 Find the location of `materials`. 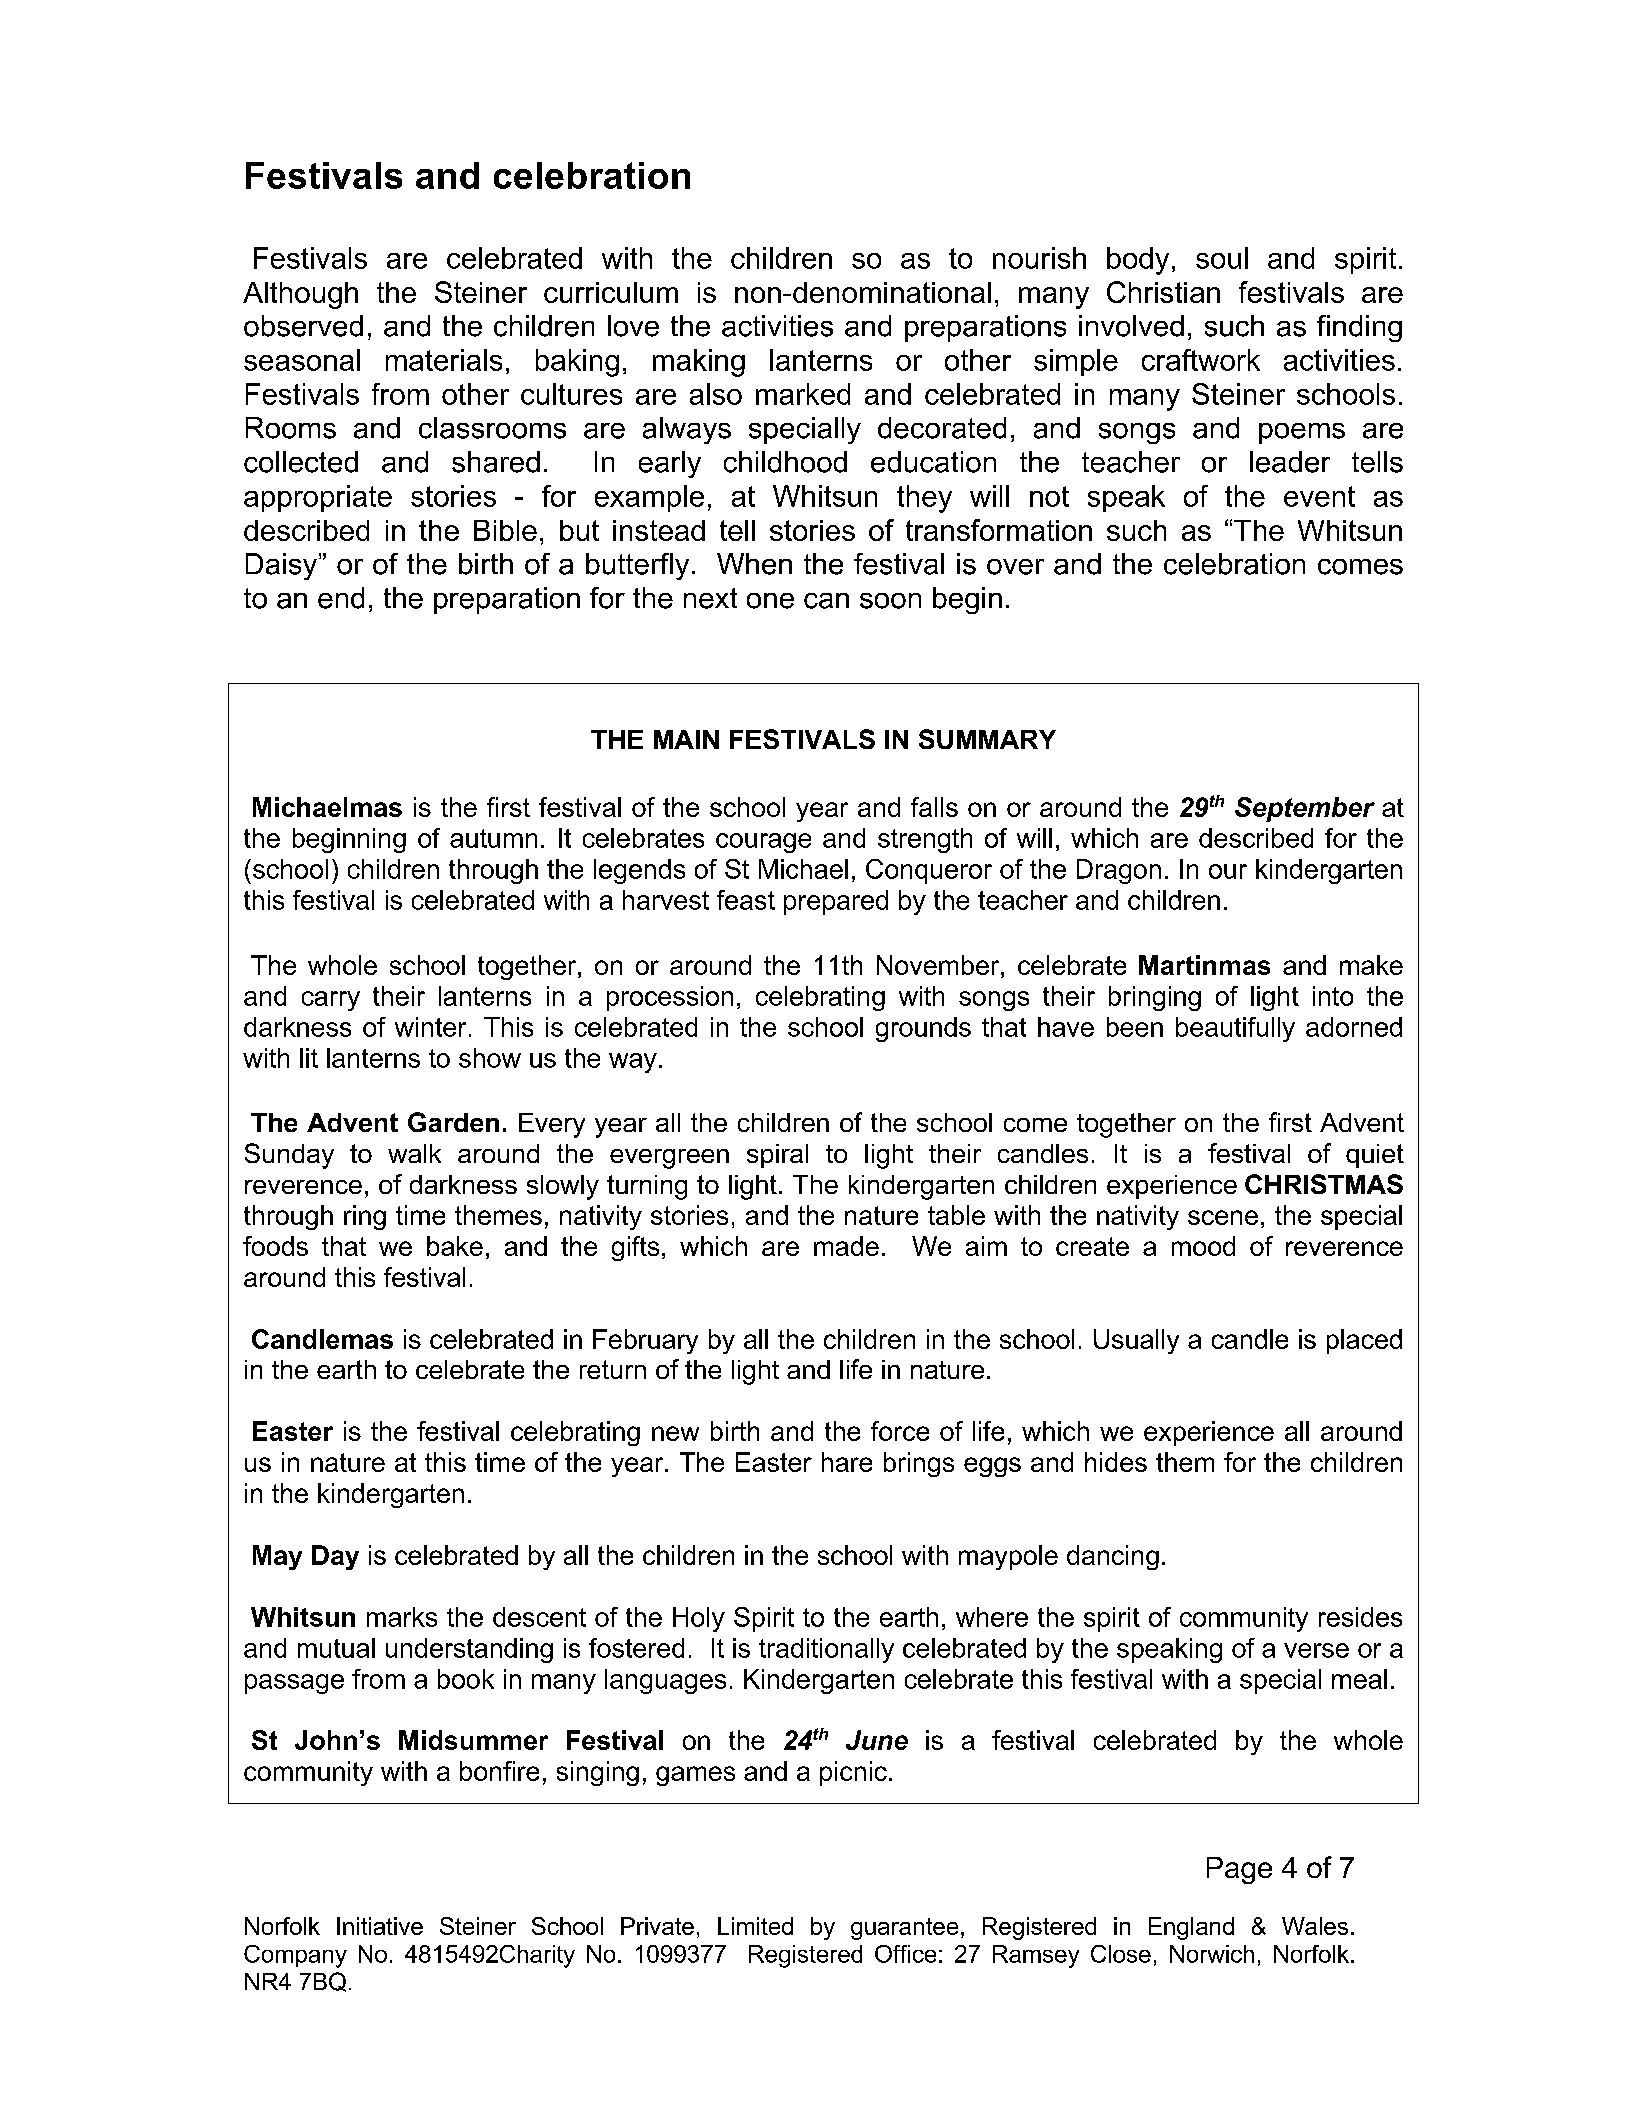

materials is located at coordinates (444, 360).
